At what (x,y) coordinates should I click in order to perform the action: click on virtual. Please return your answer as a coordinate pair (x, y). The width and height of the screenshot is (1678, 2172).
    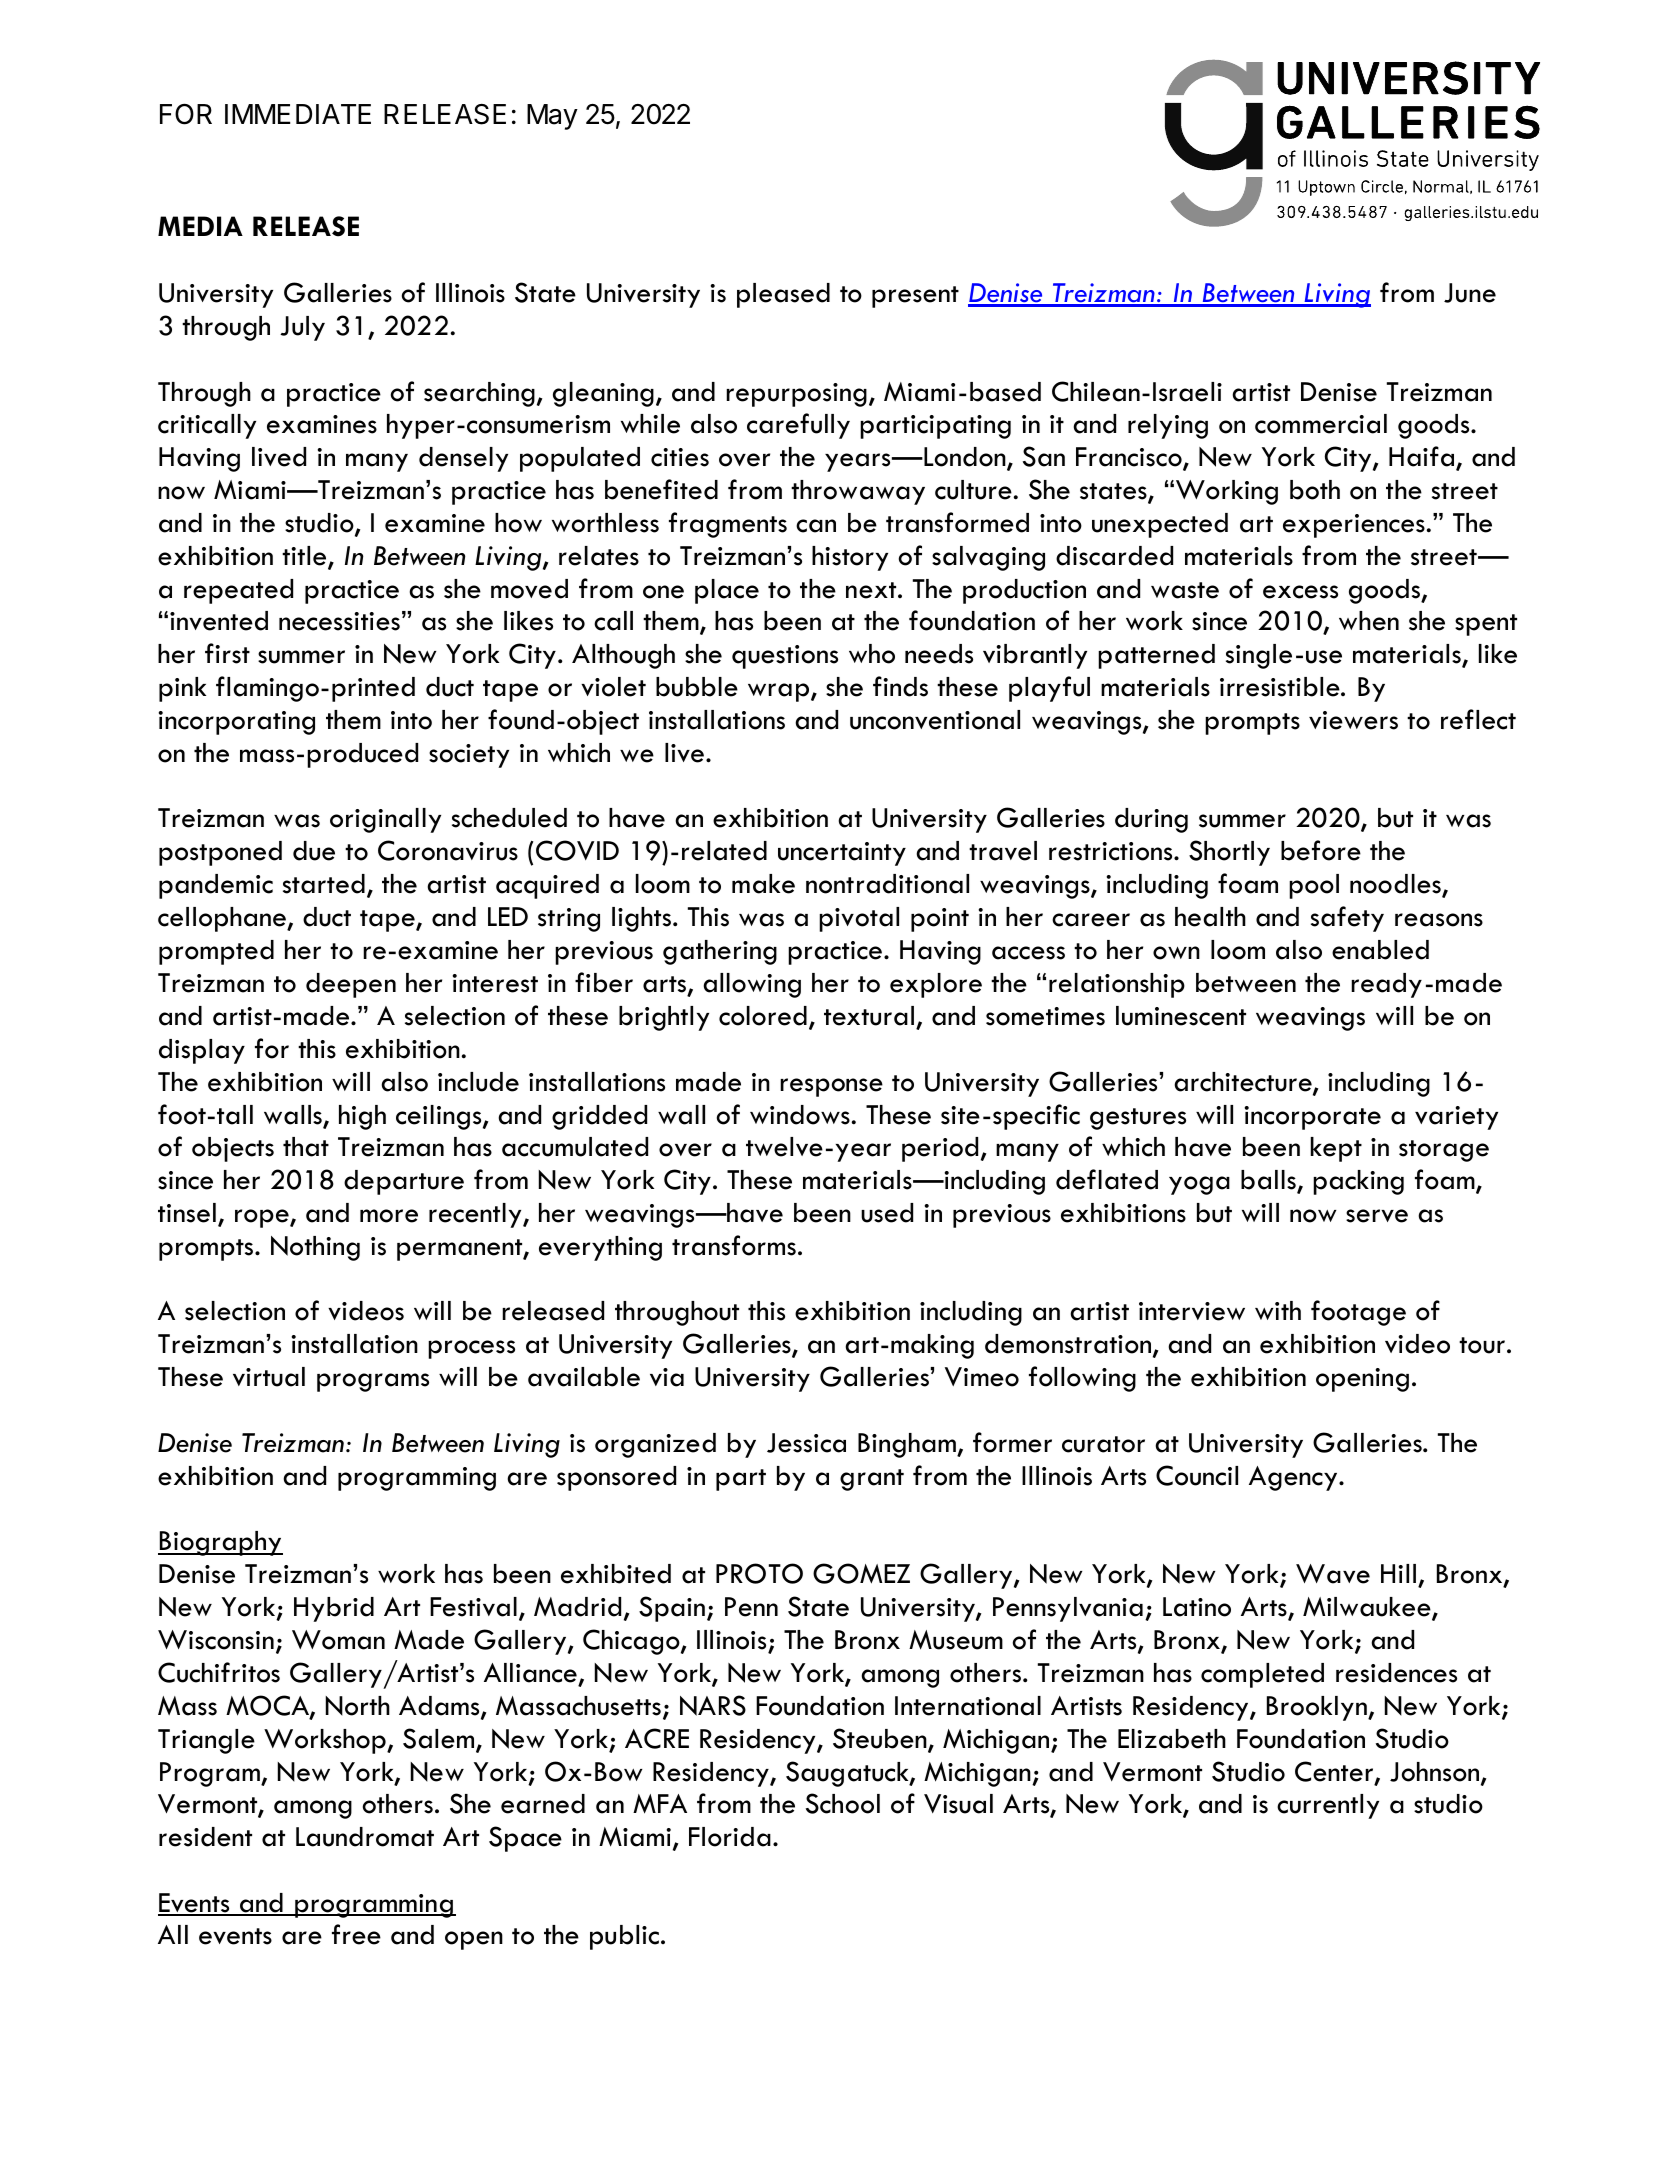
    Looking at the image, I should click on (269, 1377).
